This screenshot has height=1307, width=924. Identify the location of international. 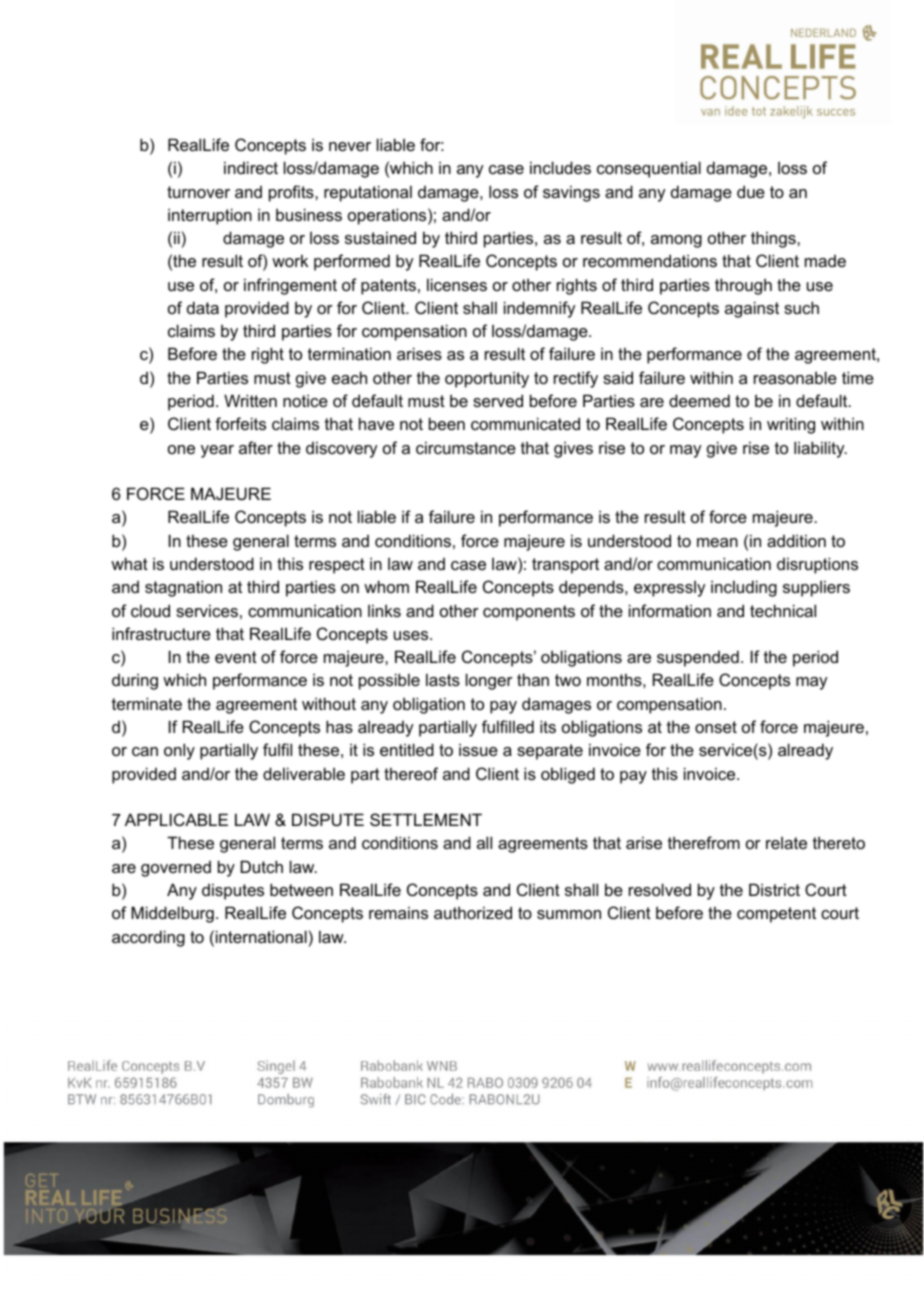
(261, 936).
